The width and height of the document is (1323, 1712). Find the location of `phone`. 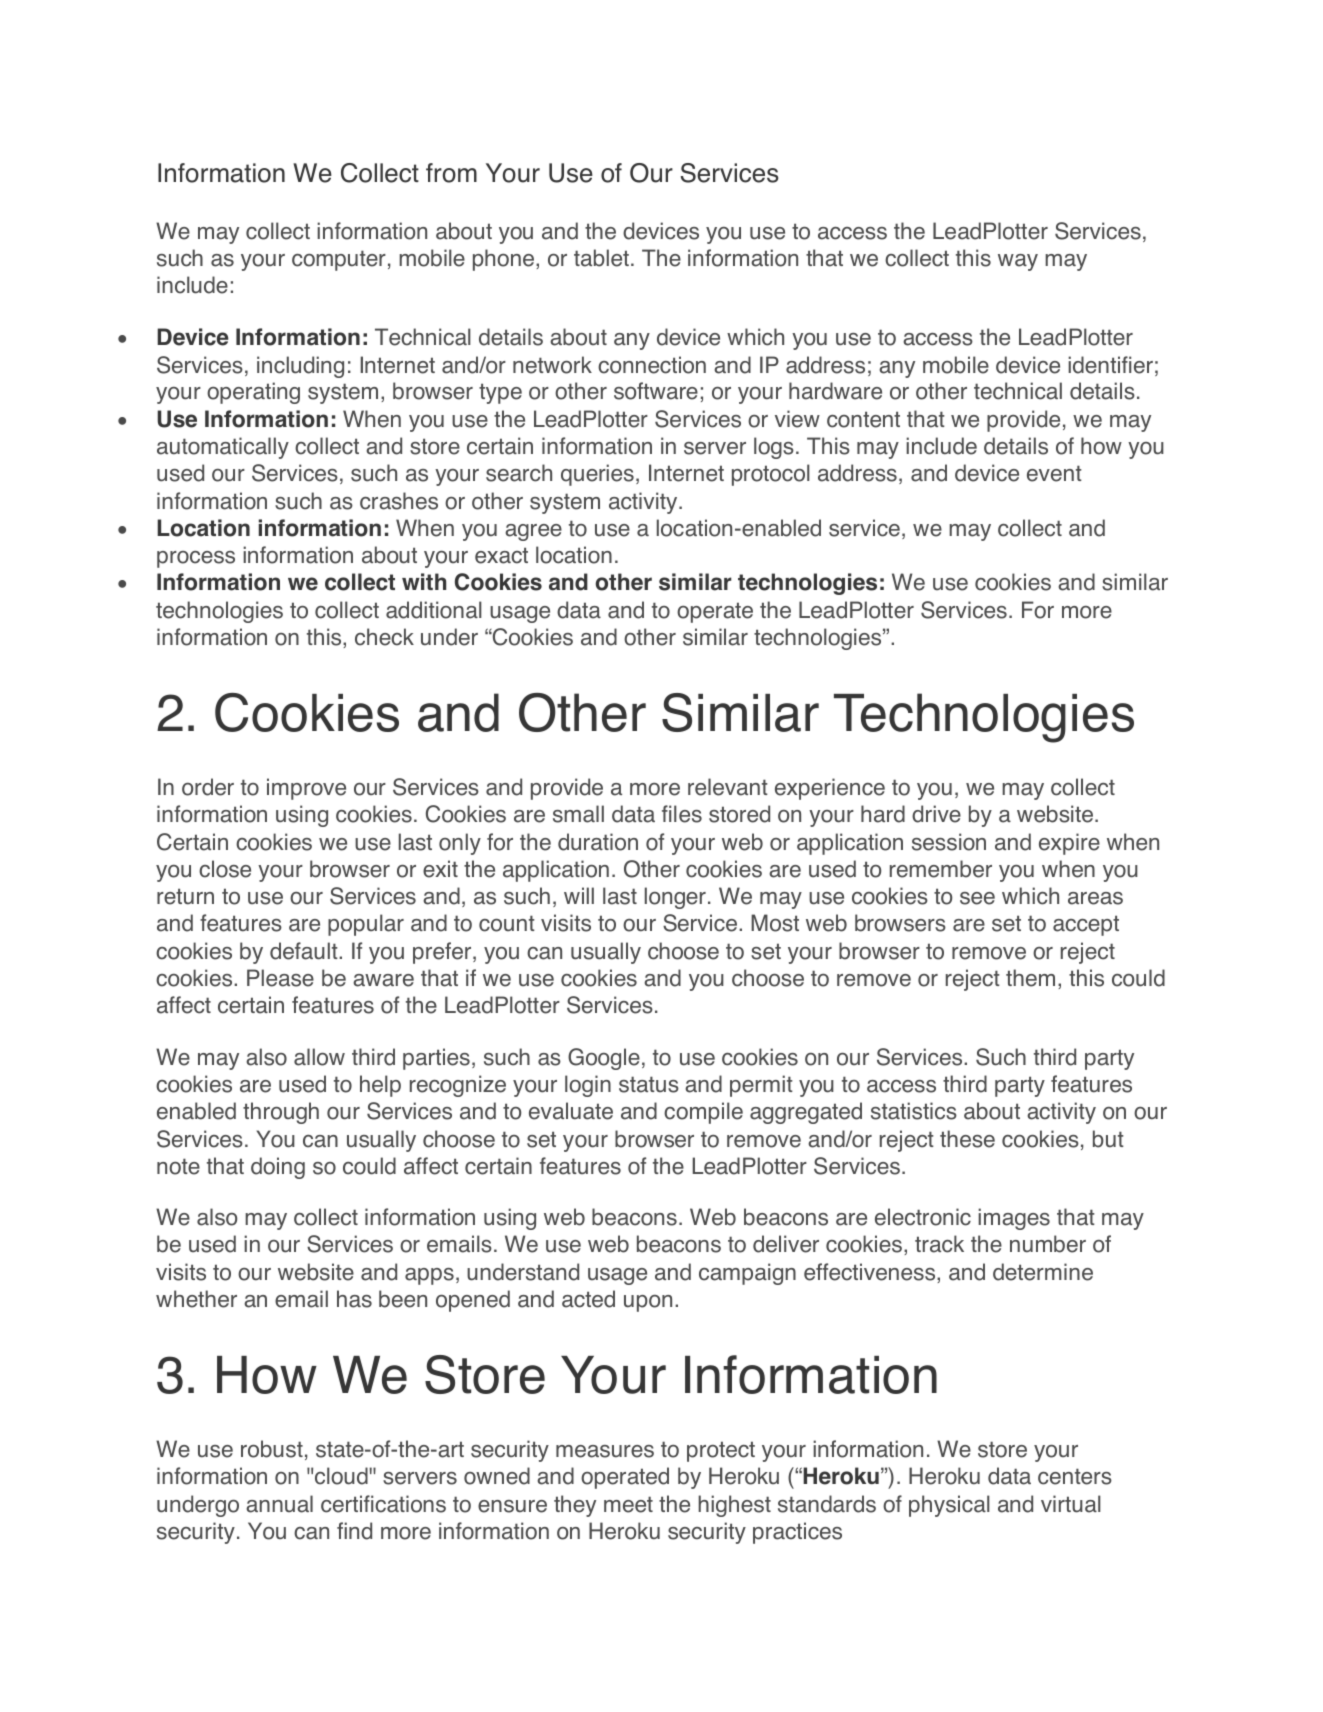

phone is located at coordinates (505, 260).
